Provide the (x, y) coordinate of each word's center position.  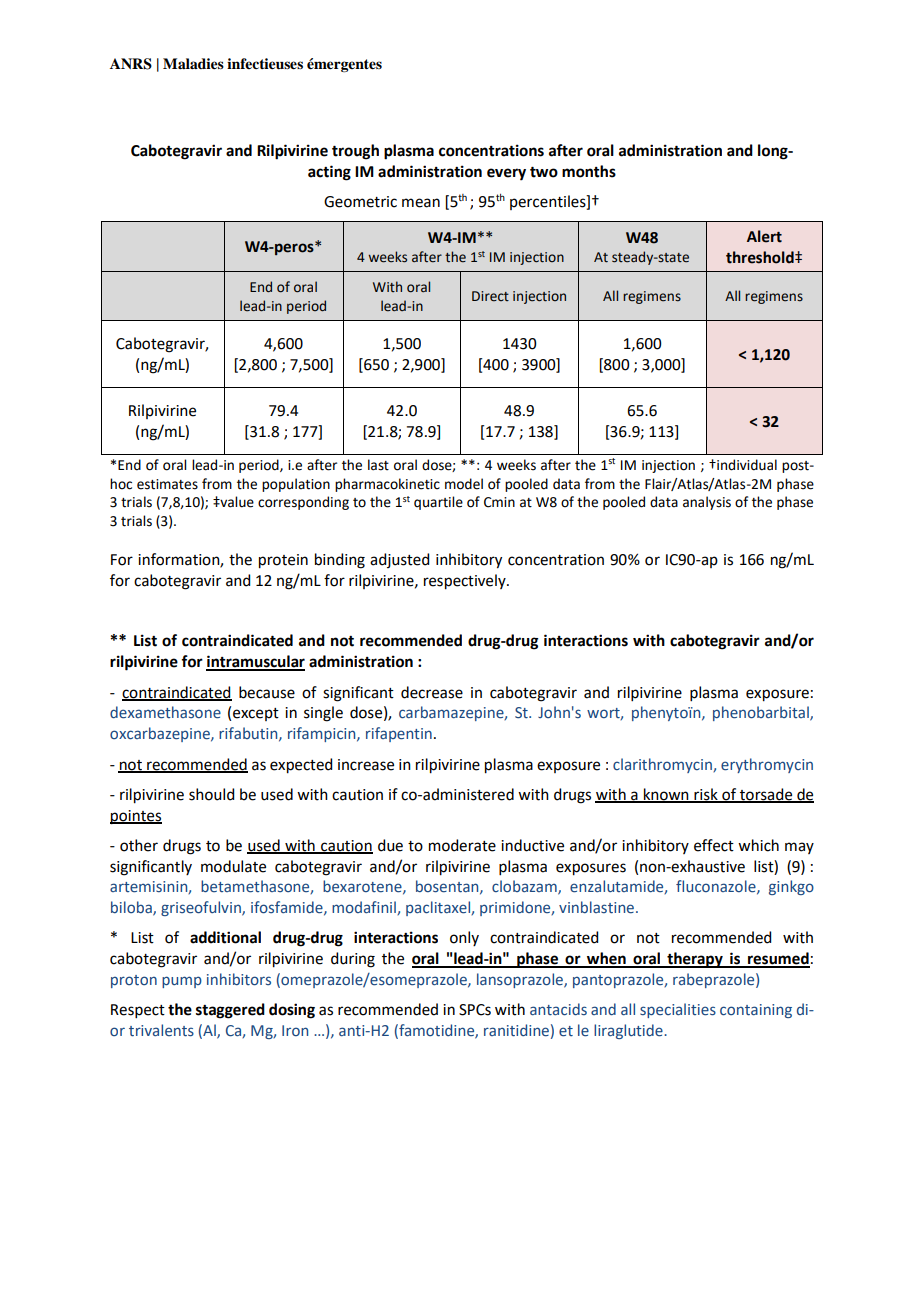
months (589, 171)
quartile (438, 503)
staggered (230, 1011)
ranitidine (516, 1030)
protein (283, 561)
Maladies (193, 63)
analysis (707, 503)
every (506, 174)
